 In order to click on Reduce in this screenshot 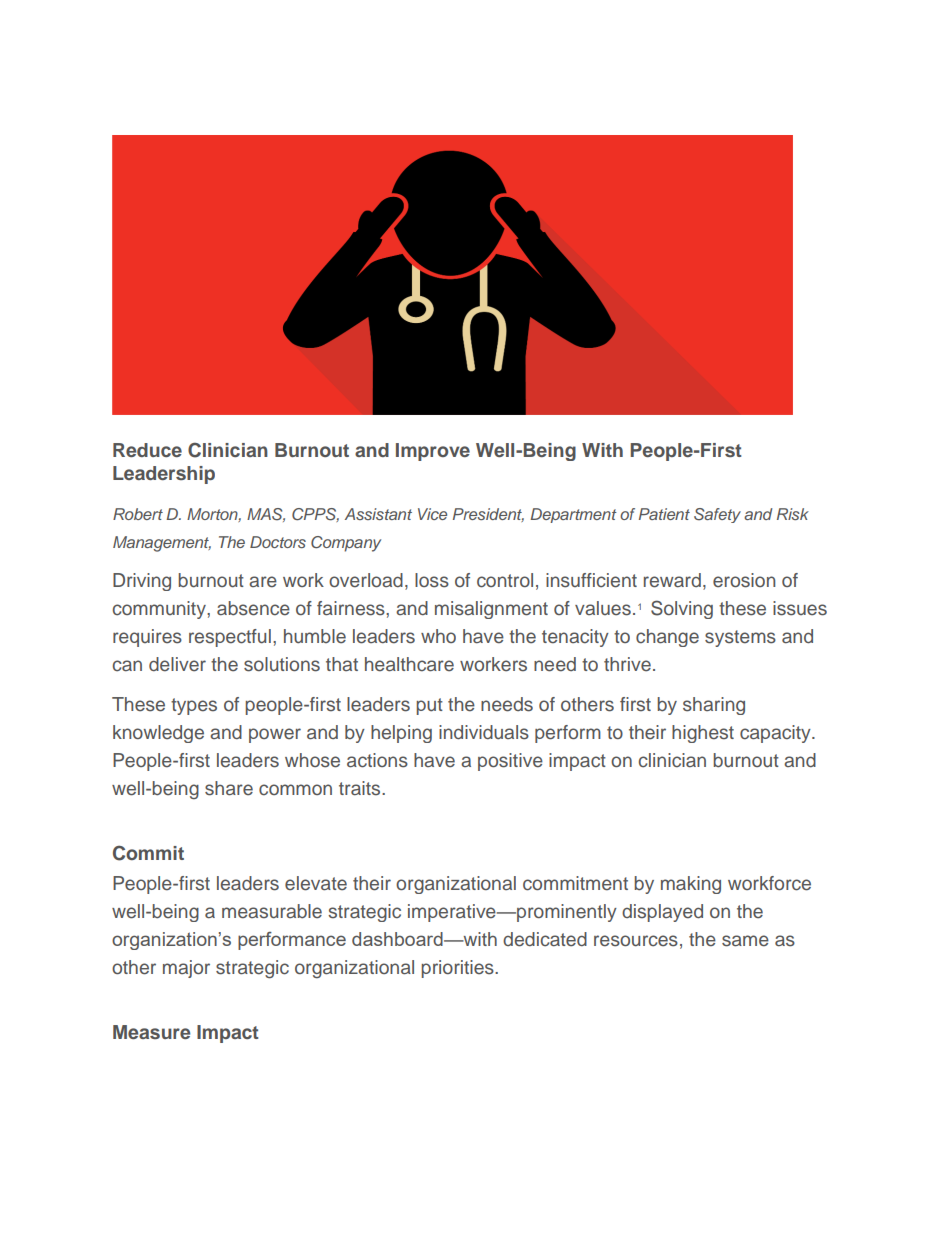, I will do `click(147, 450)`.
